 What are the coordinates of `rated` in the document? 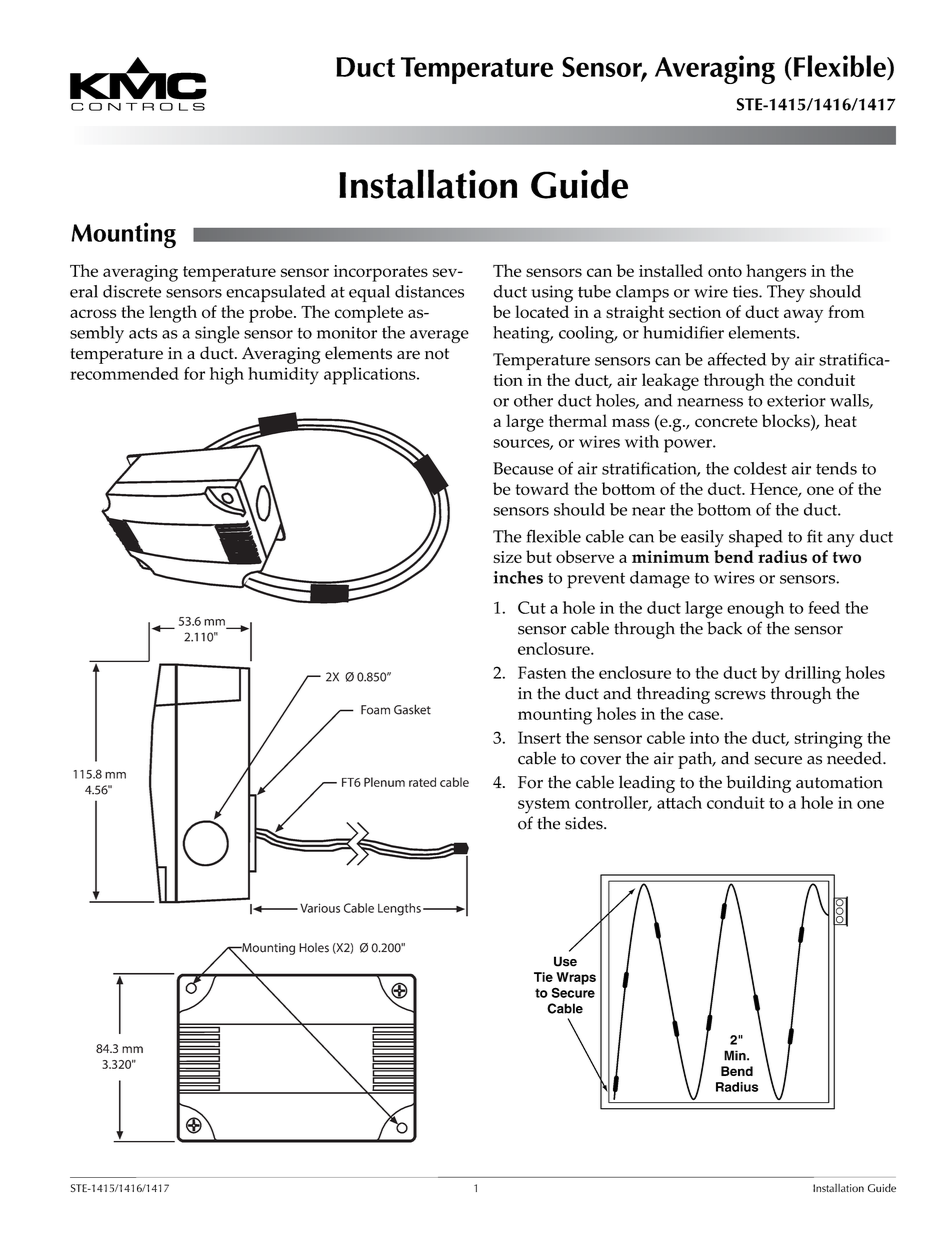 It's located at (422, 782).
